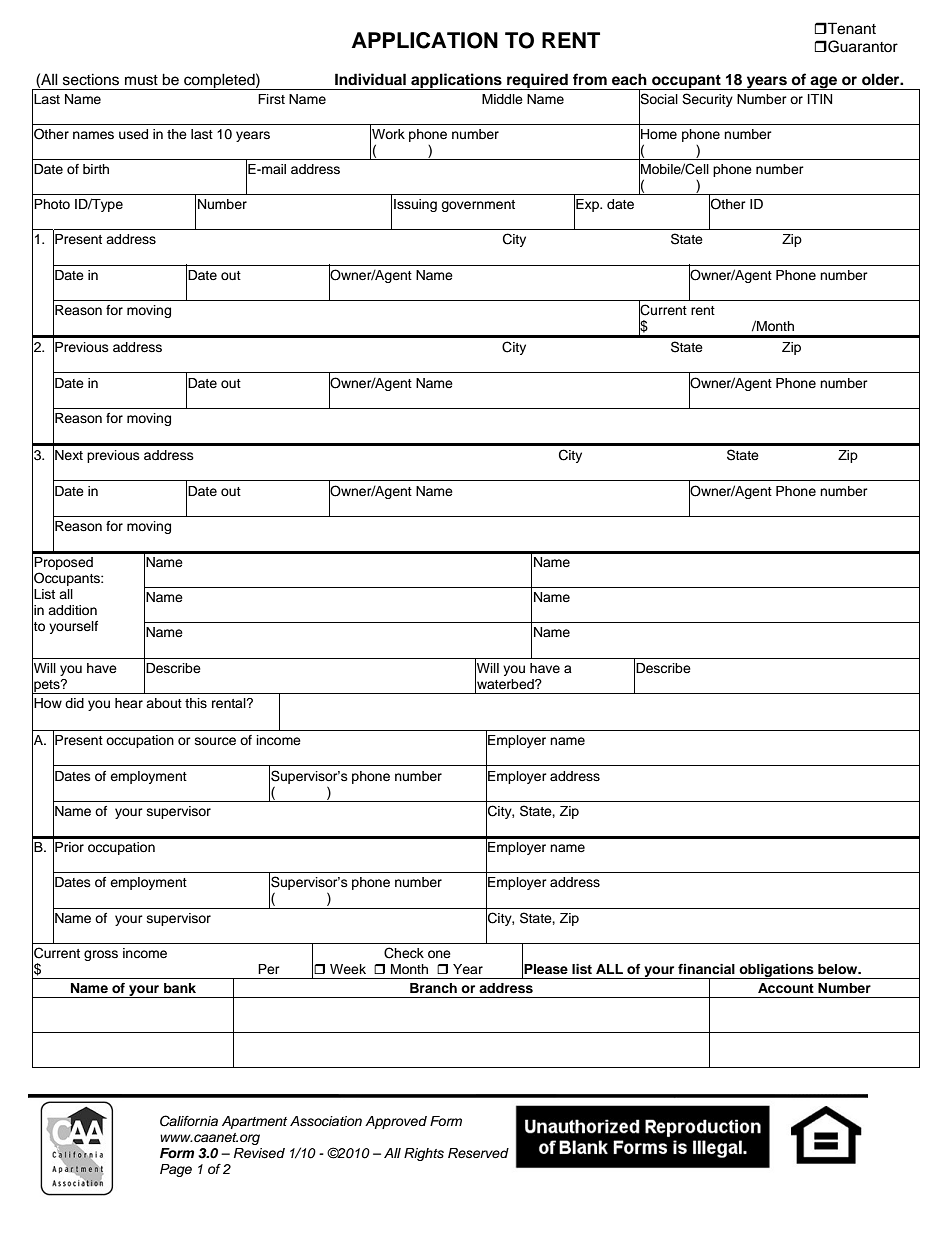 This image has height=1233, width=952. What do you see at coordinates (707, 100) in the image?
I see `Security` at bounding box center [707, 100].
